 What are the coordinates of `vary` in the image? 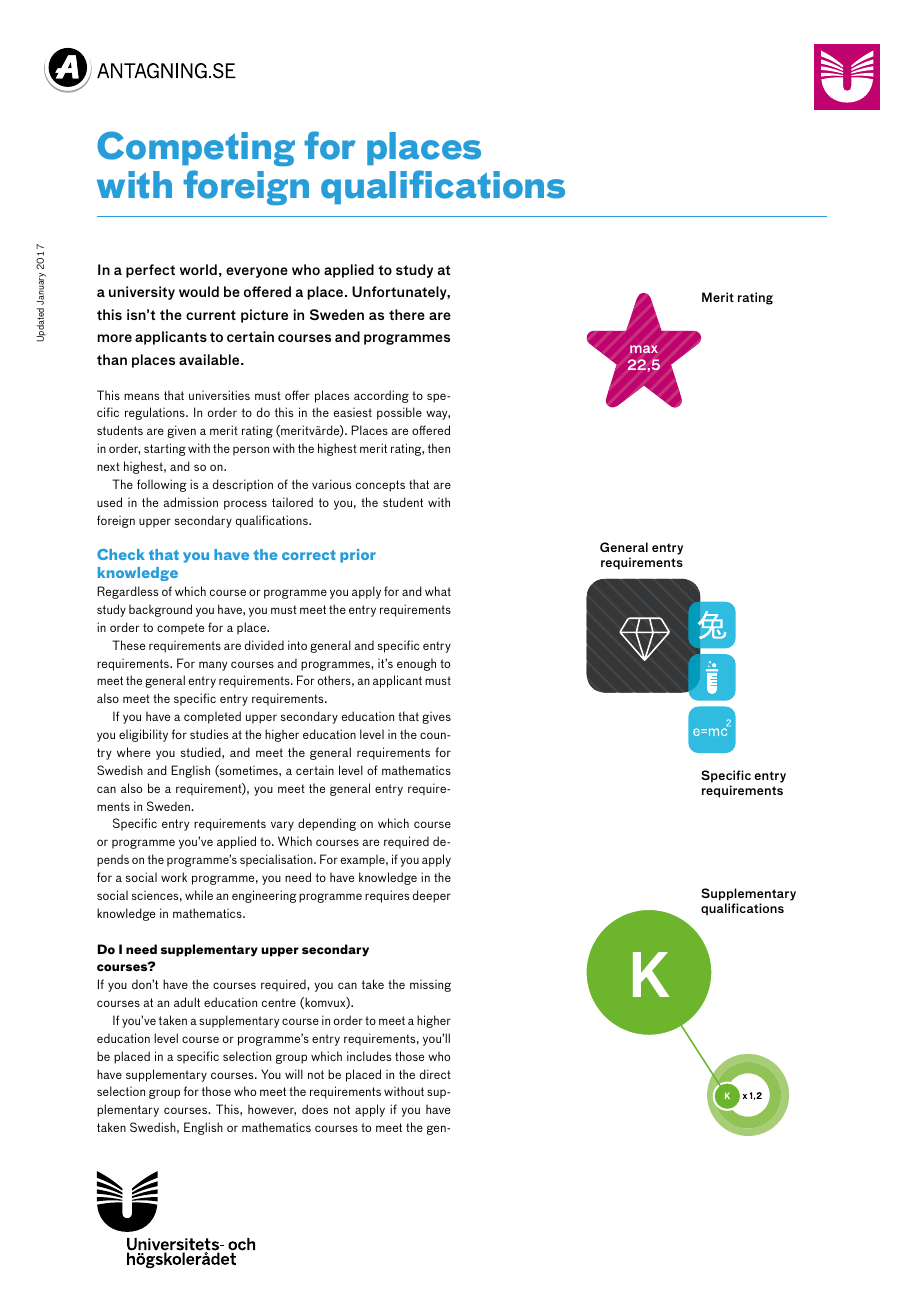 It's located at (282, 826).
